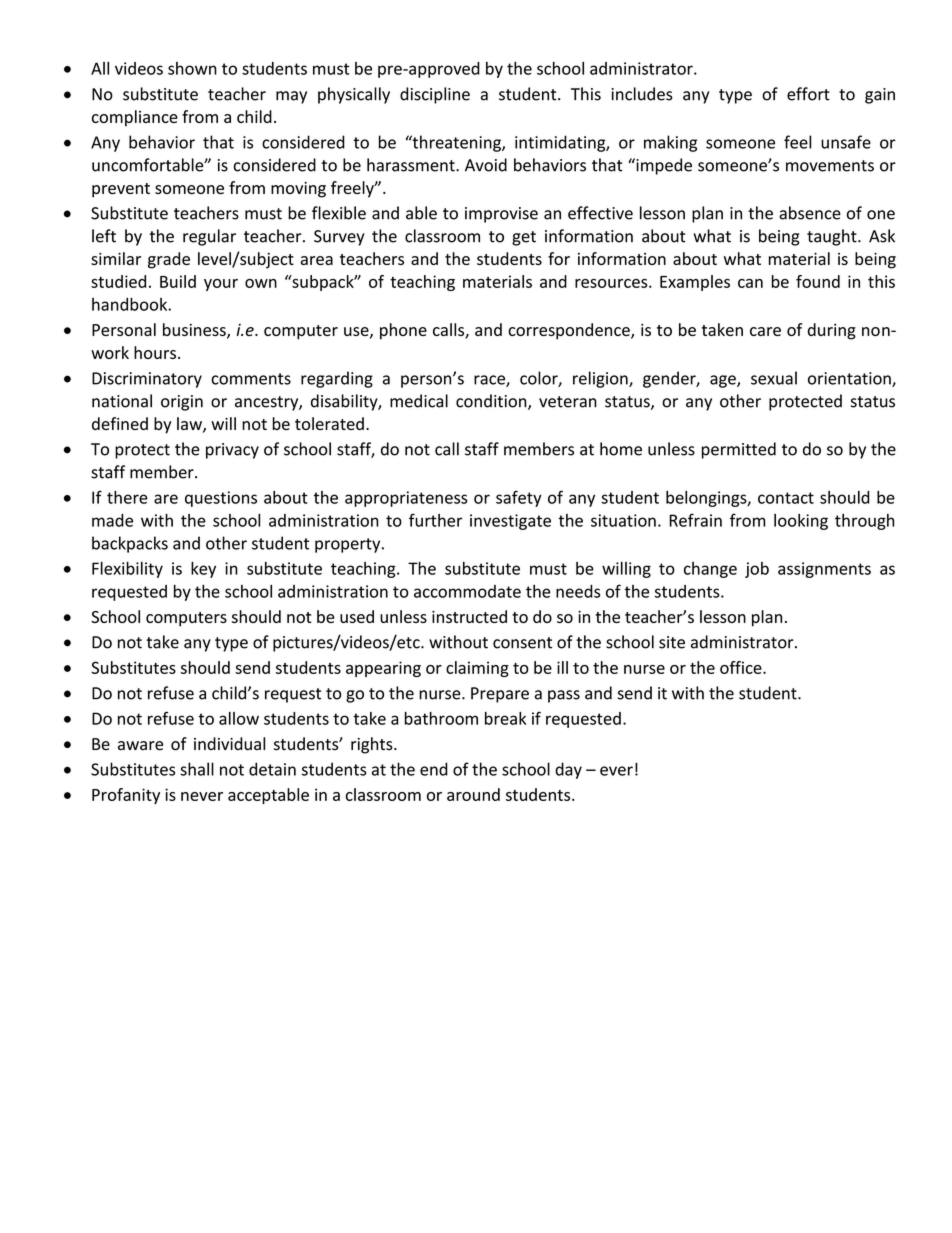 The width and height of the image is (952, 1233). What do you see at coordinates (197, 769) in the image?
I see `shall` at bounding box center [197, 769].
